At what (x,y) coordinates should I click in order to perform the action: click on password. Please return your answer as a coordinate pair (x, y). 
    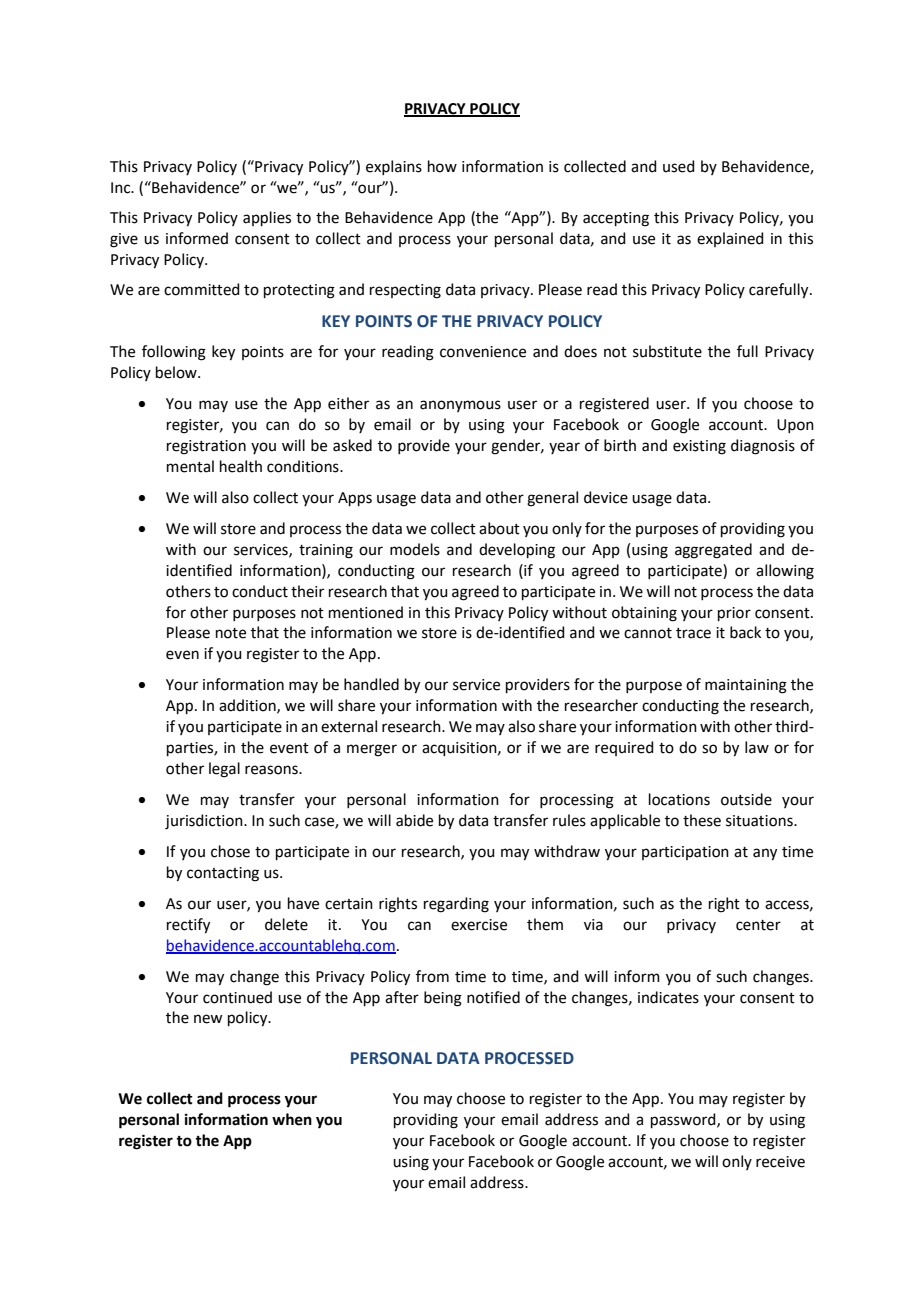
    Looking at the image, I should click on (684, 1120).
